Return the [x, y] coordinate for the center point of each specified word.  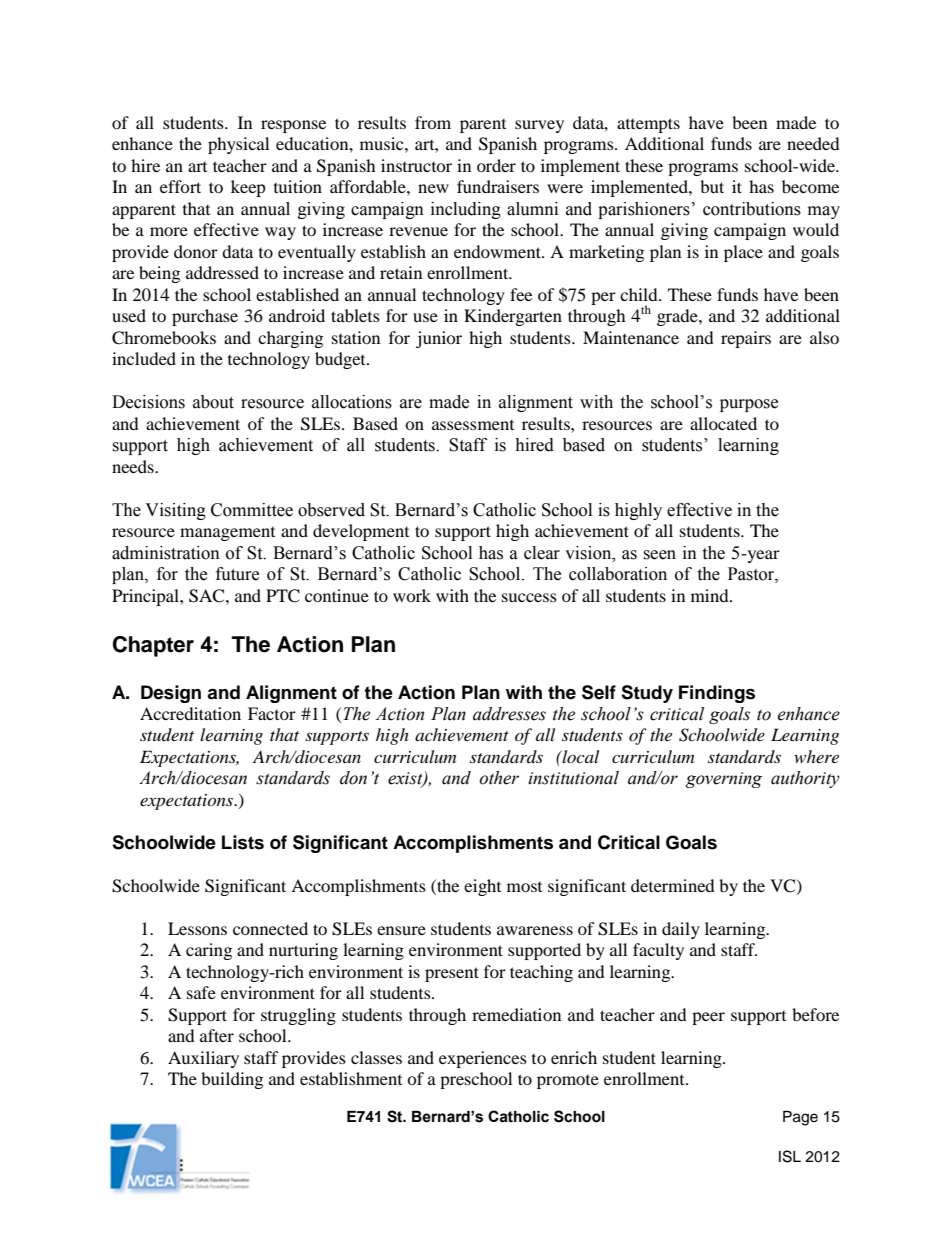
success [529, 597]
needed [813, 143]
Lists [243, 842]
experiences [483, 1059]
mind [711, 595]
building [232, 1080]
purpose [749, 405]
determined [673, 885]
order [496, 165]
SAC [208, 596]
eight [482, 887]
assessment [473, 425]
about [213, 402]
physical [238, 145]
